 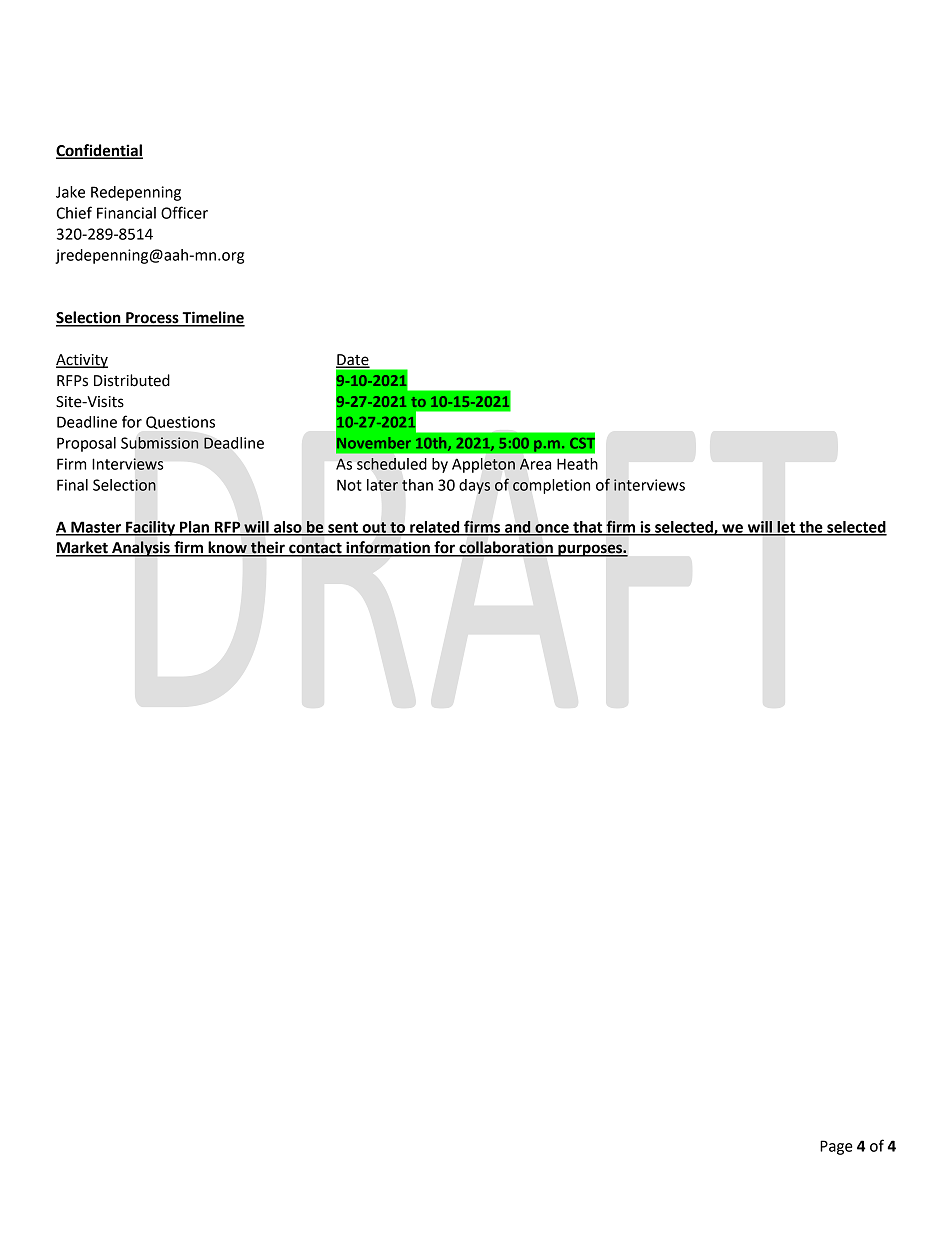 What do you see at coordinates (588, 528) in the screenshot?
I see `that` at bounding box center [588, 528].
